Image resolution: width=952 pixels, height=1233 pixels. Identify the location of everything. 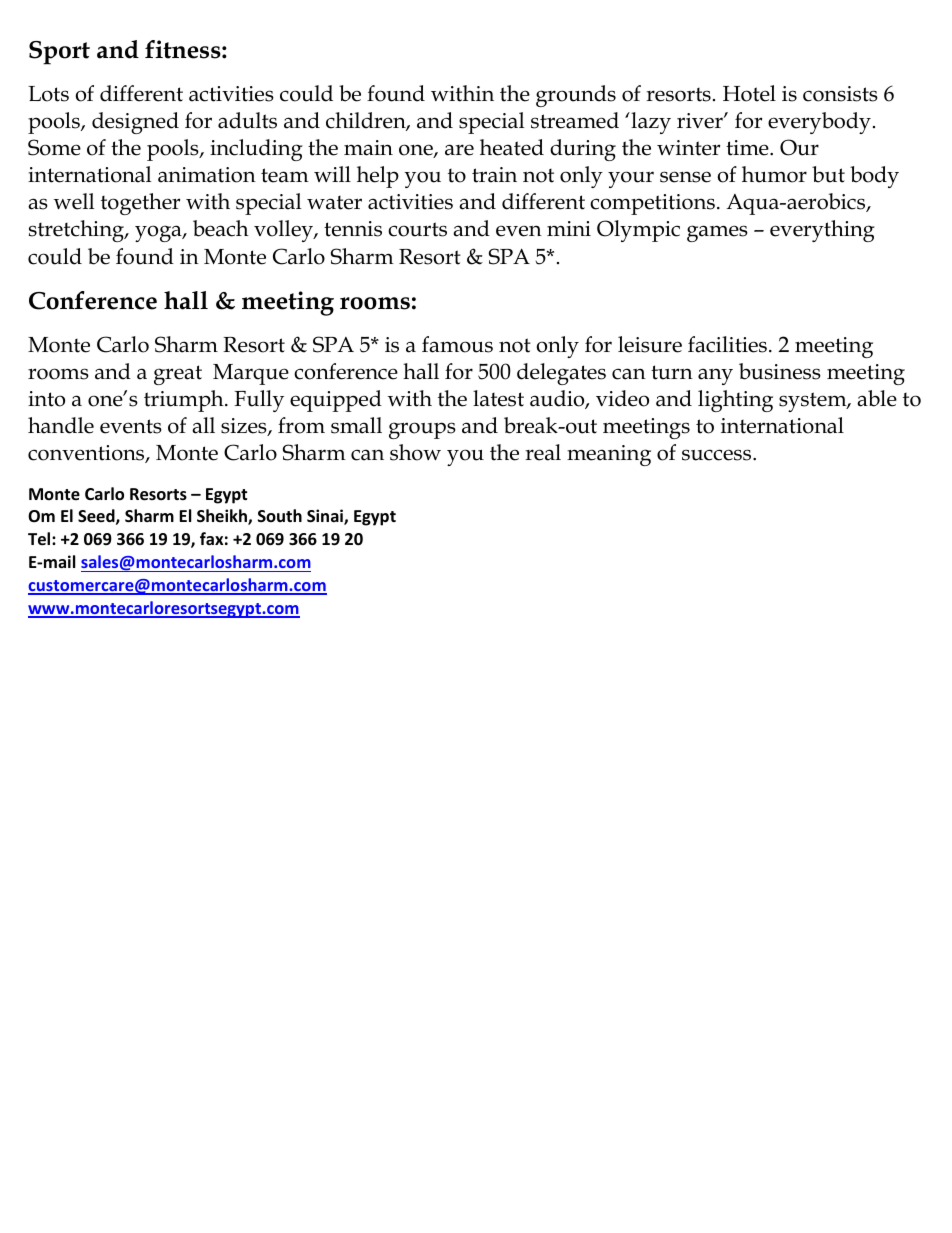
(822, 231).
